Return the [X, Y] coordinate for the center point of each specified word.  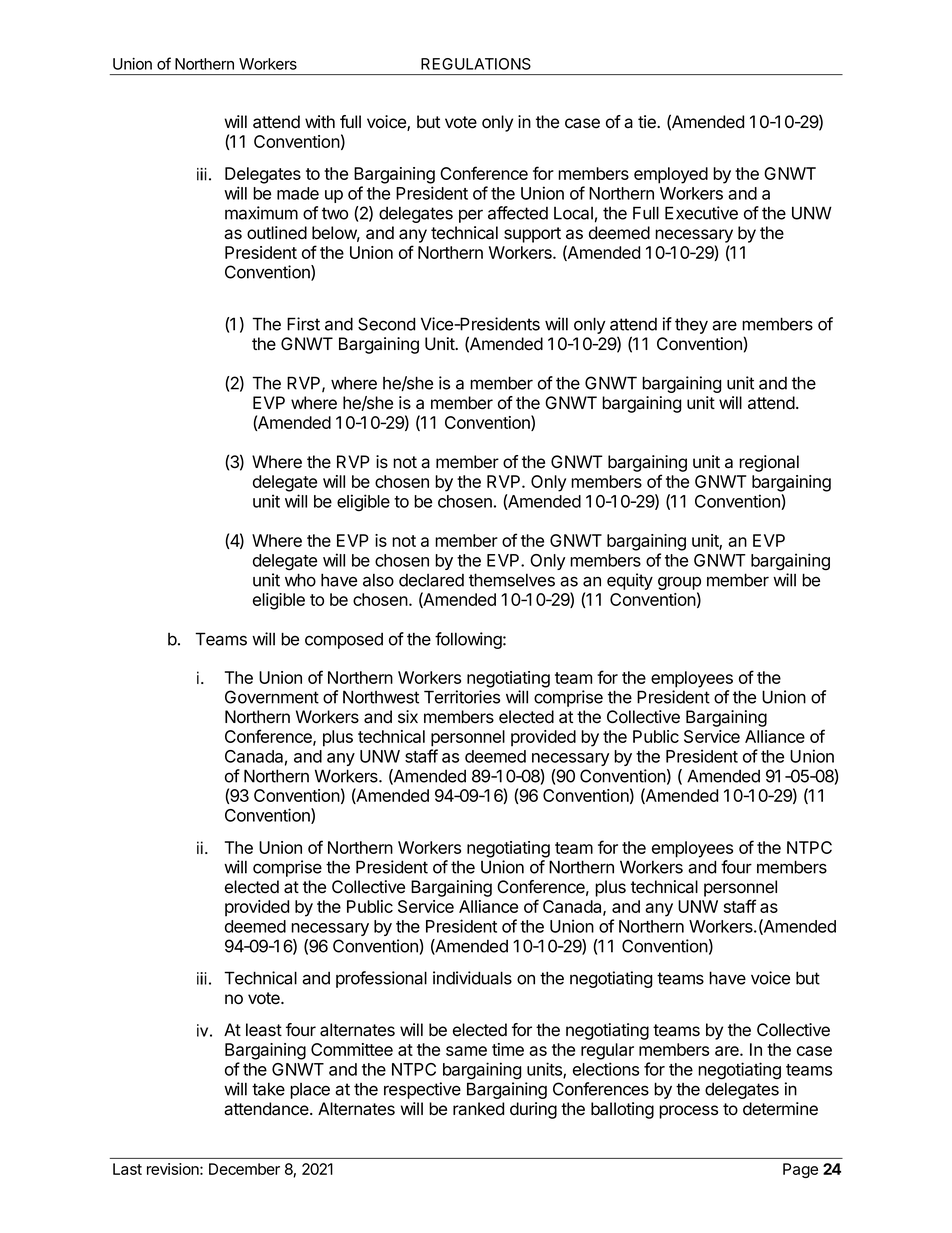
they [691, 325]
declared [431, 580]
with [320, 121]
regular [607, 1051]
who [300, 580]
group [679, 583]
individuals [472, 978]
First [303, 324]
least [264, 1030]
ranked [478, 1109]
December [244, 1169]
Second [386, 324]
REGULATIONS [476, 64]
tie [648, 121]
